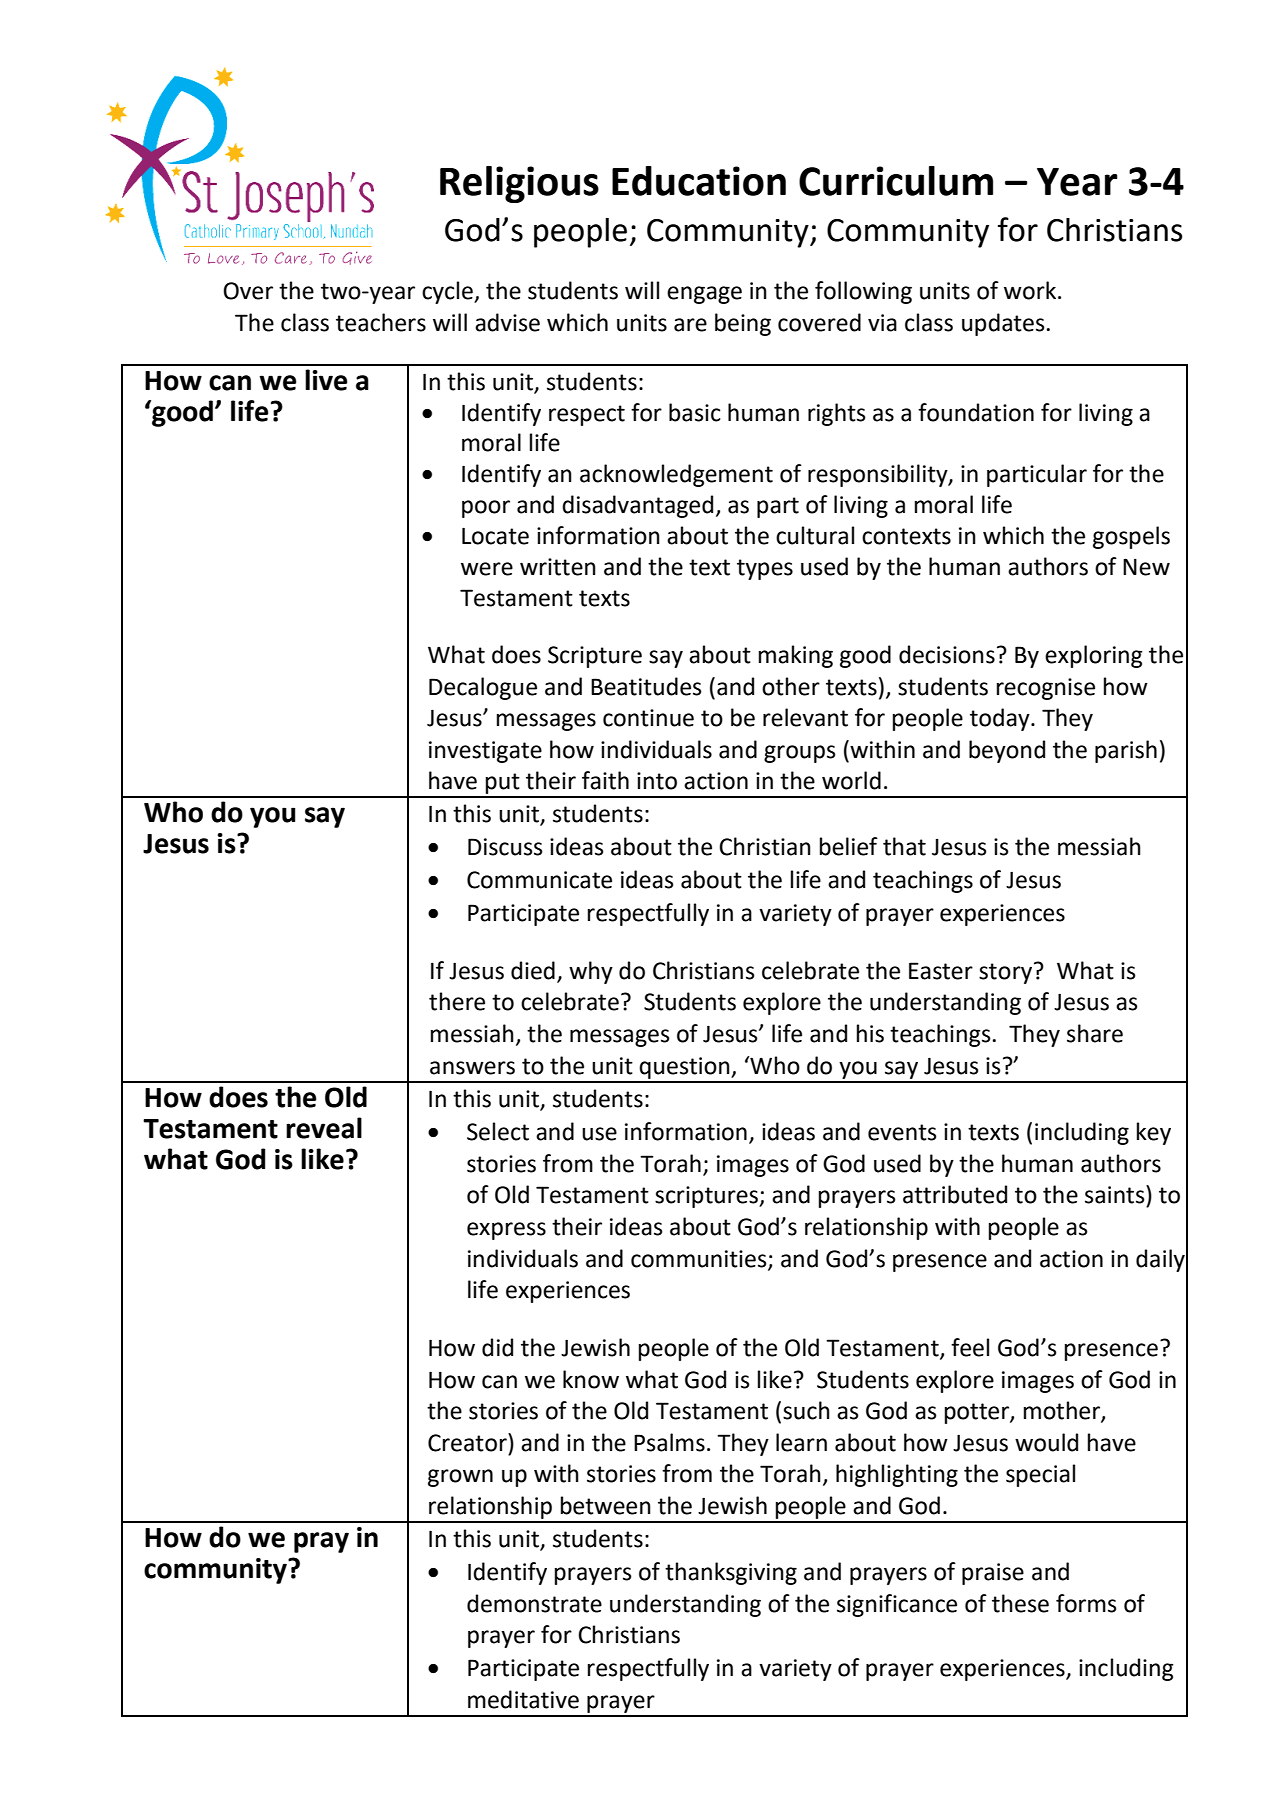 The width and height of the page is (1287, 1819). What do you see at coordinates (487, 569) in the page?
I see `were` at bounding box center [487, 569].
